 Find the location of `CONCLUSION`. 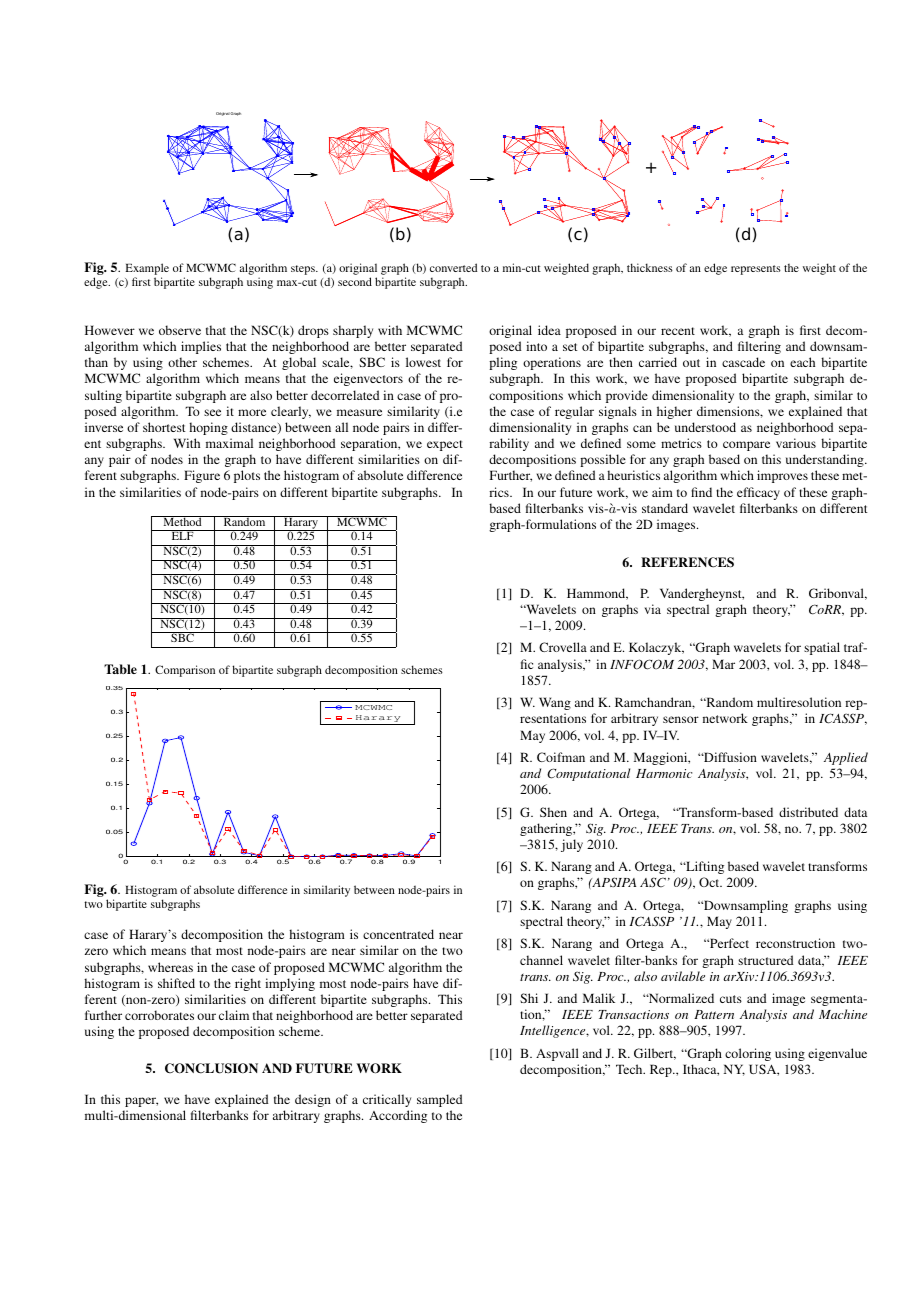

CONCLUSION is located at coordinates (211, 1068).
